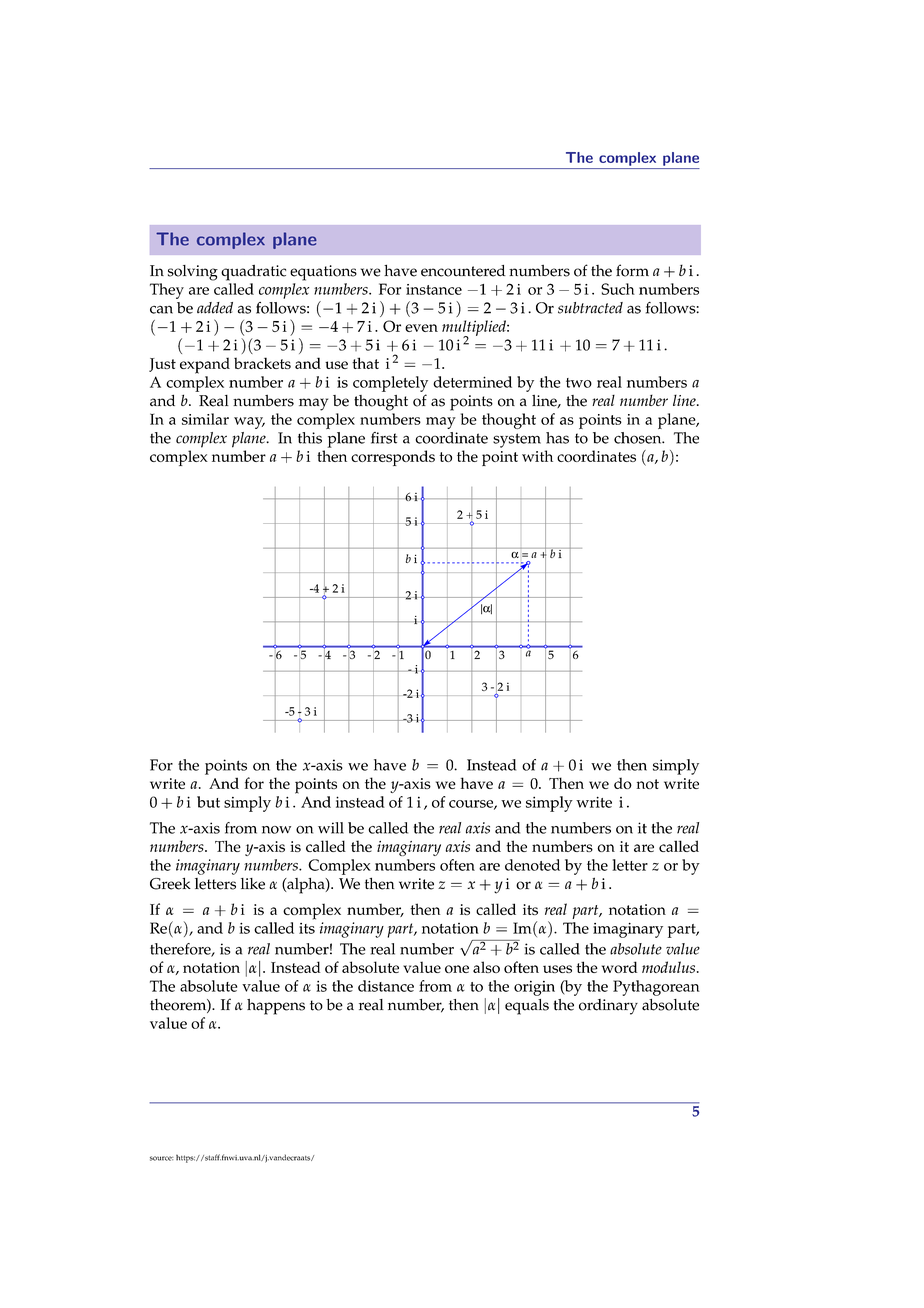 Image resolution: width=924 pixels, height=1308 pixels. What do you see at coordinates (532, 865) in the image?
I see `denoted` at bounding box center [532, 865].
